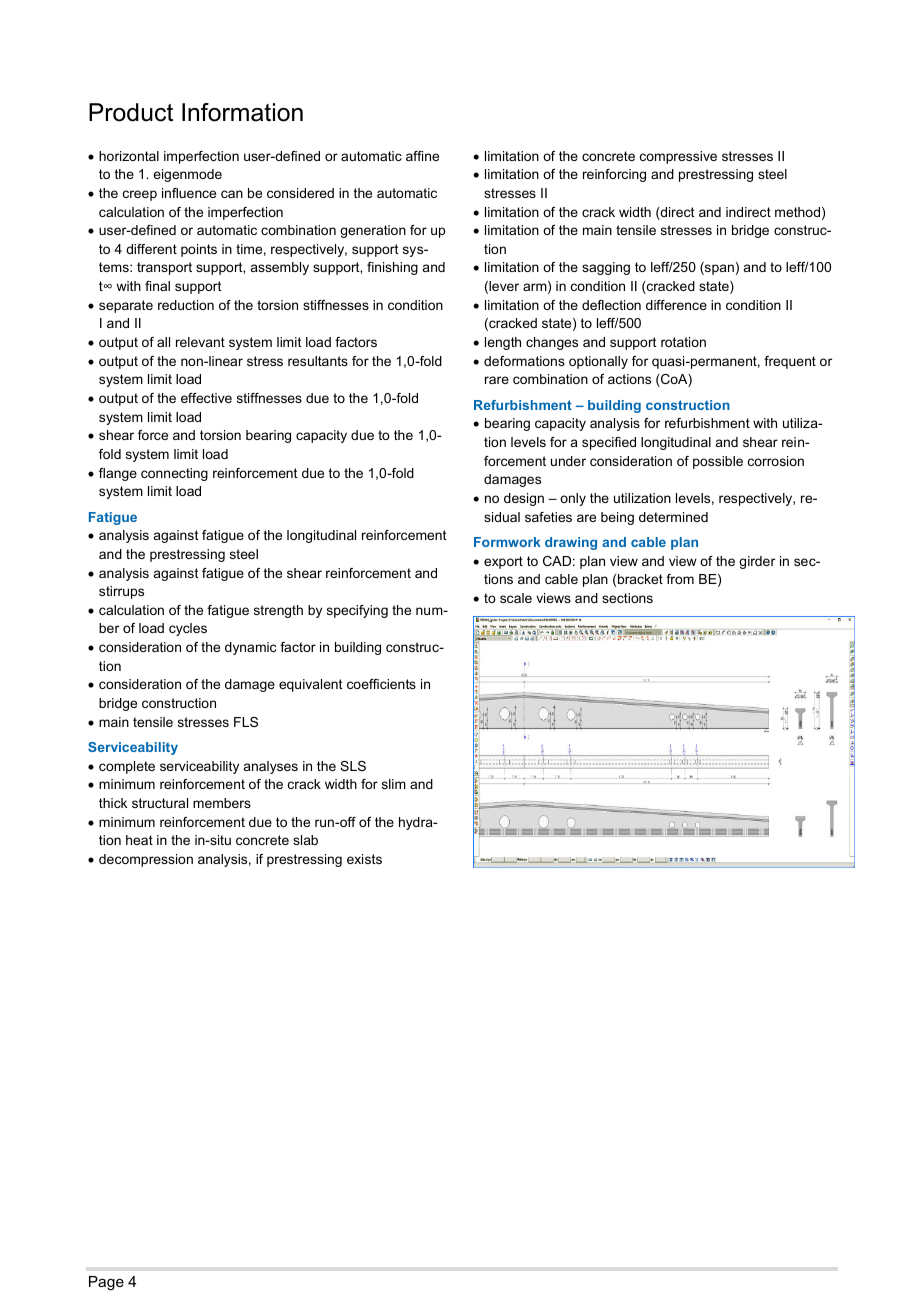 Image resolution: width=924 pixels, height=1308 pixels. What do you see at coordinates (364, 859) in the image?
I see `exists` at bounding box center [364, 859].
